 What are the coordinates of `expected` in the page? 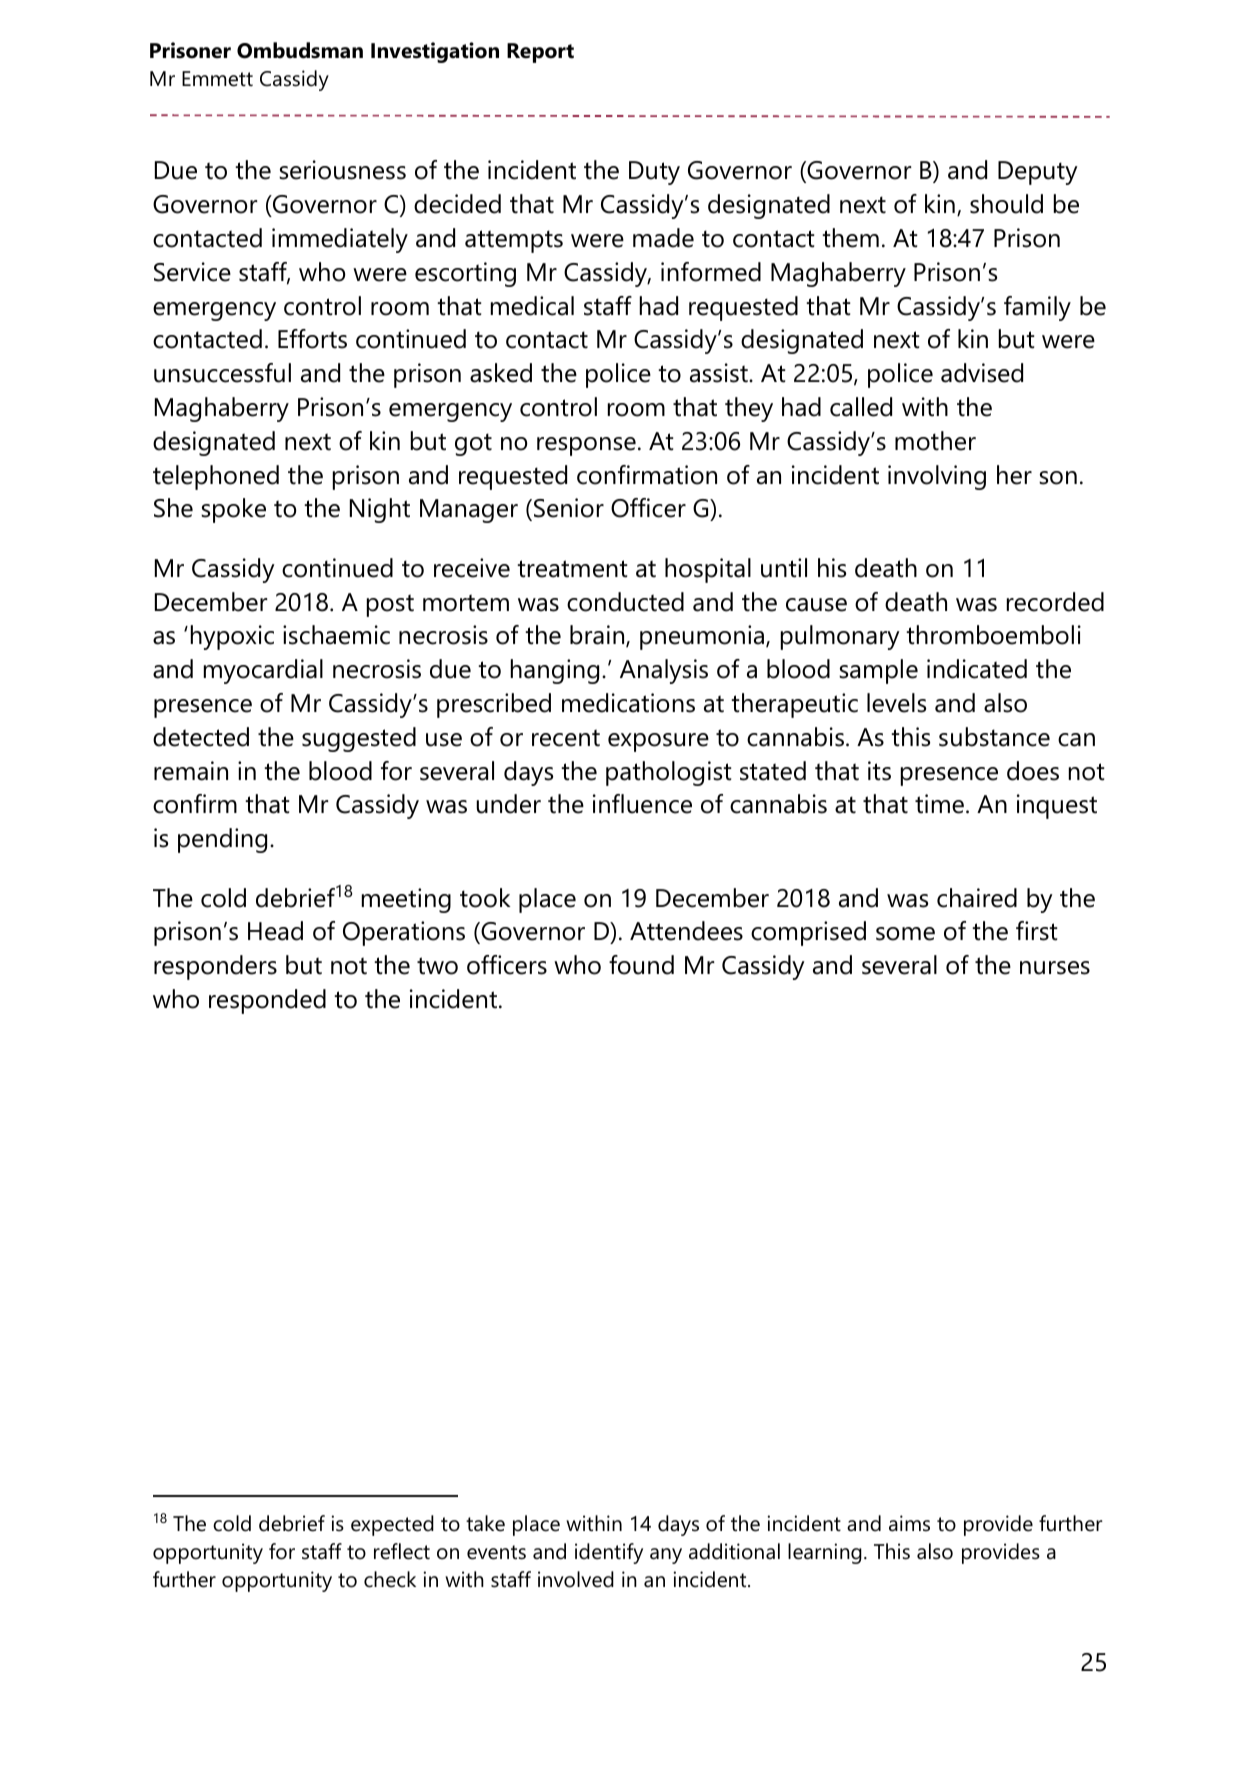 It's located at (392, 1525).
